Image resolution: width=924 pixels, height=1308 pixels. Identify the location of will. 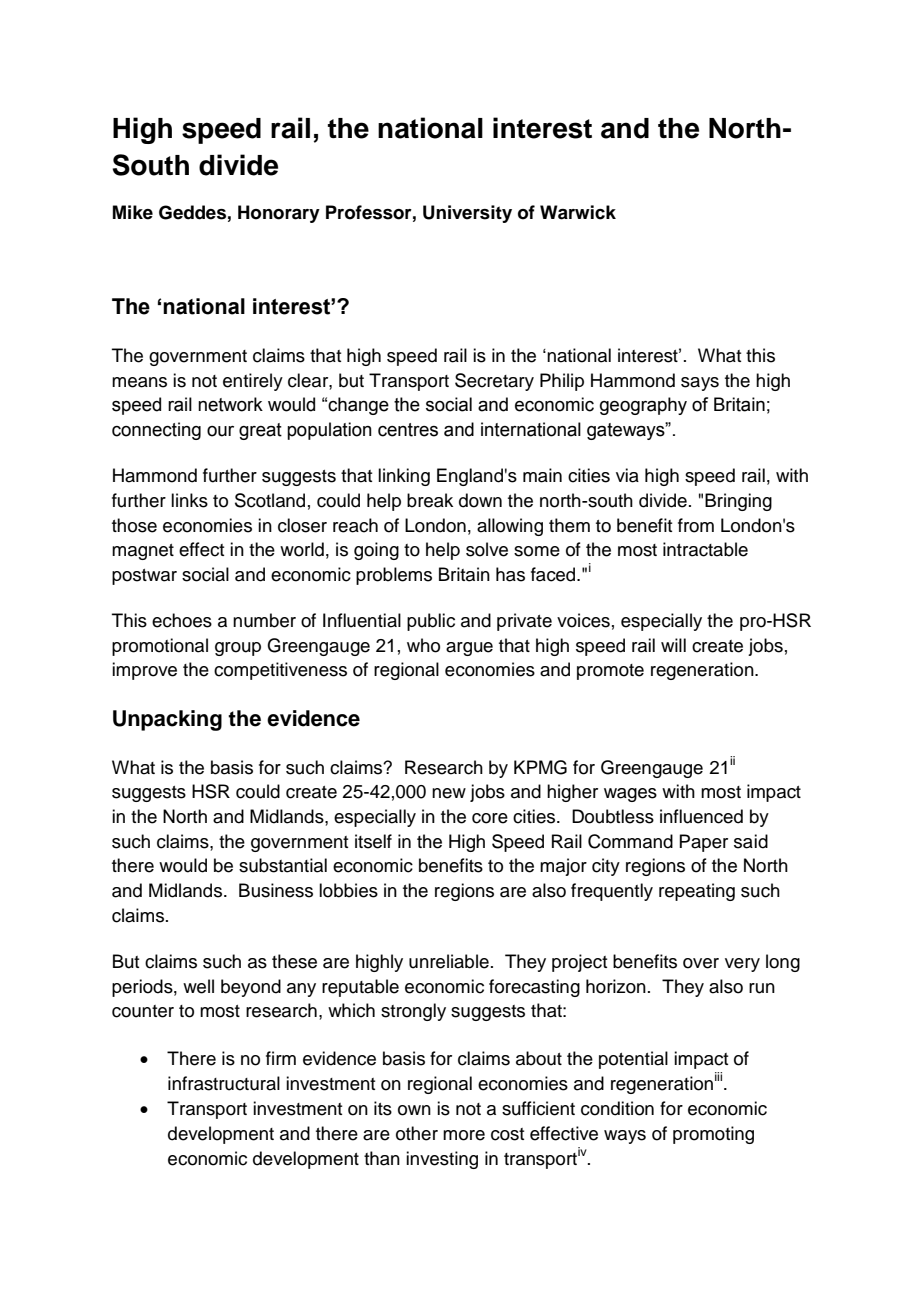
(673, 645).
